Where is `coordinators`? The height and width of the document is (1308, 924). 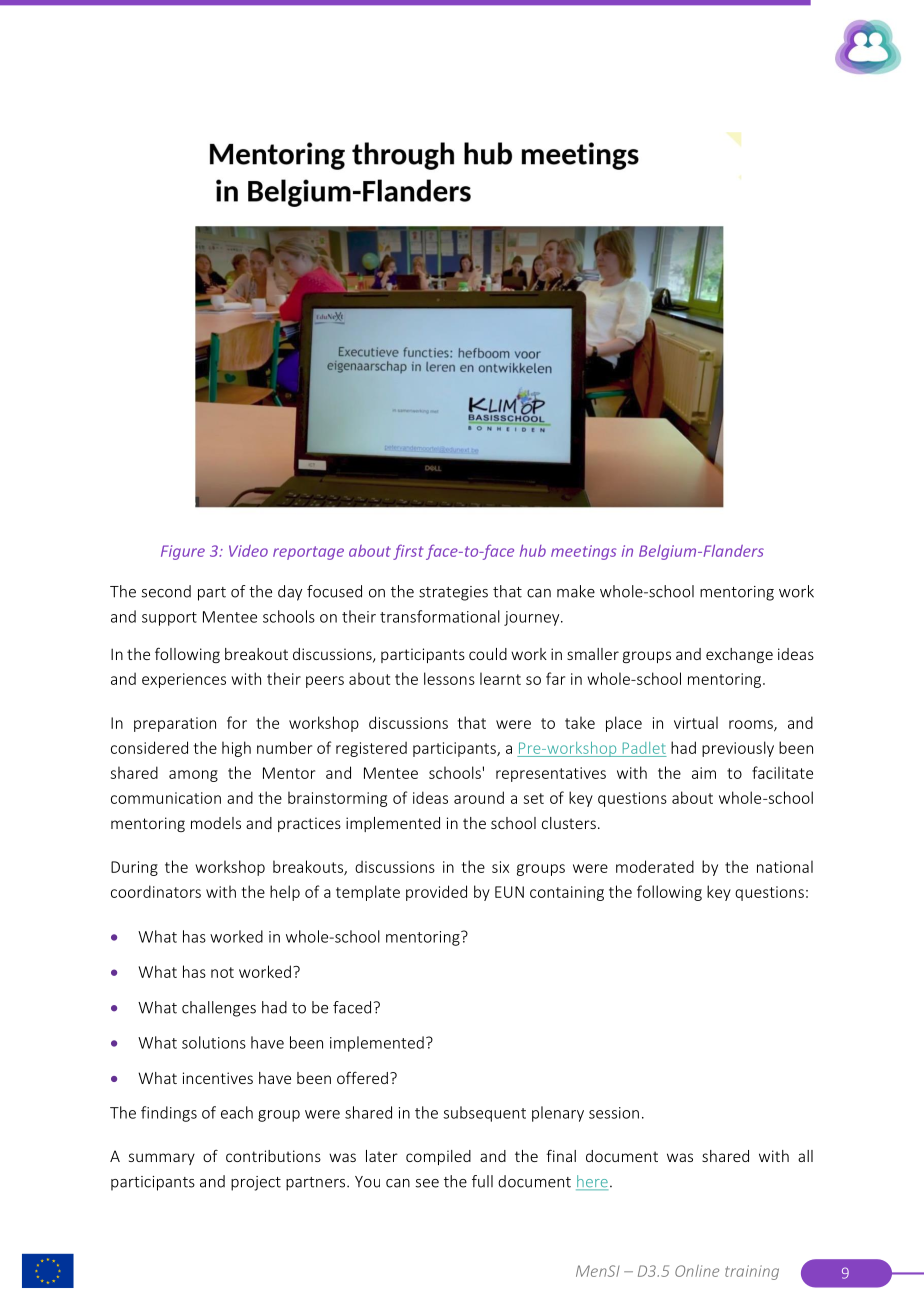
coordinators is located at coordinates (156, 891).
